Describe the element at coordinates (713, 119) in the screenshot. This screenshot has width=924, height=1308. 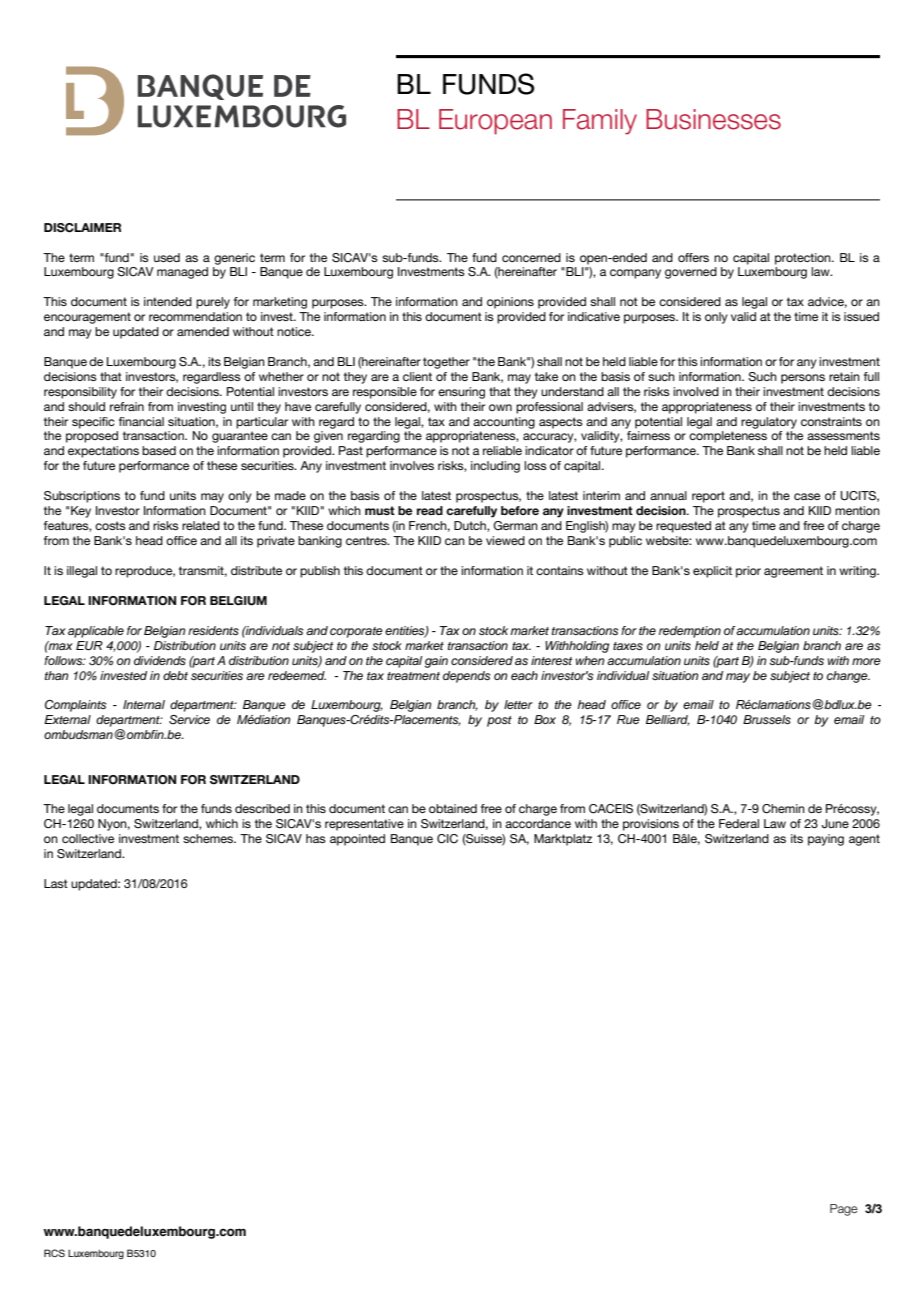
I see `Businesses` at that location.
